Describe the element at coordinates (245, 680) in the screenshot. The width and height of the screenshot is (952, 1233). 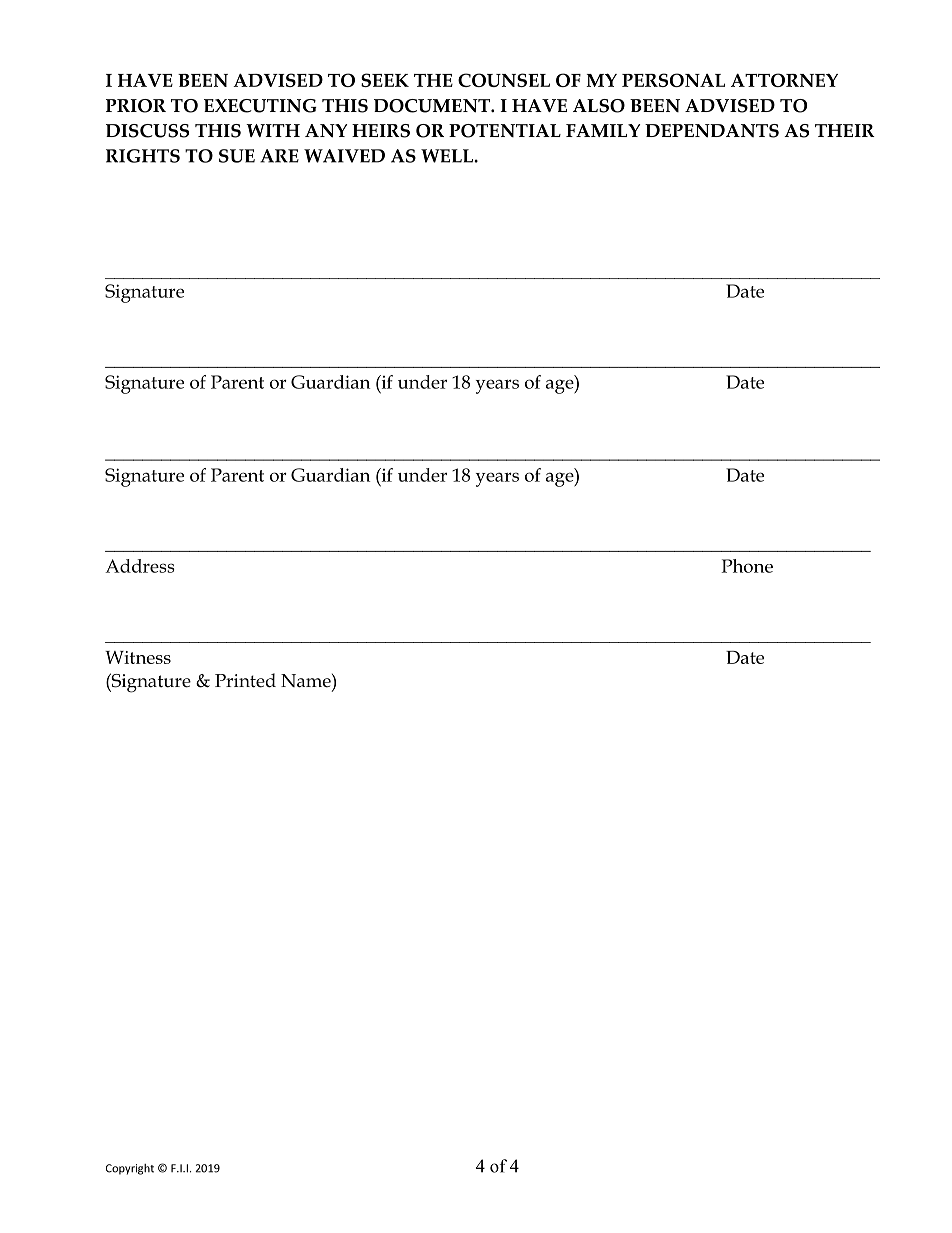
I see `Printed` at that location.
